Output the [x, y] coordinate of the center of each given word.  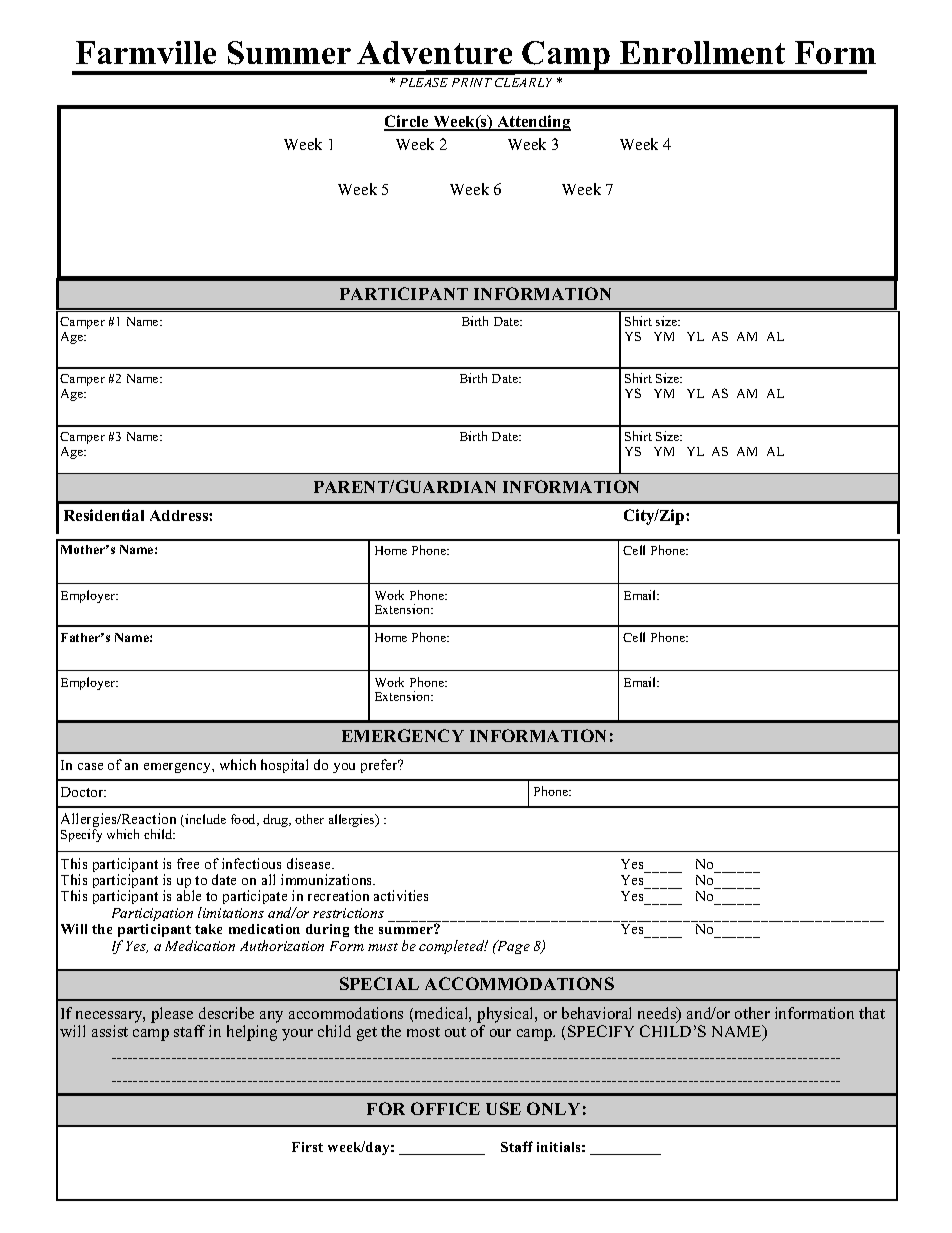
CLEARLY [523, 82]
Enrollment [702, 52]
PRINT [472, 82]
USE [503, 1108]
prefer [380, 766]
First [307, 1147]
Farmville [146, 52]
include [205, 819]
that [872, 1013]
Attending [533, 123]
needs [658, 1014]
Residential [104, 515]
